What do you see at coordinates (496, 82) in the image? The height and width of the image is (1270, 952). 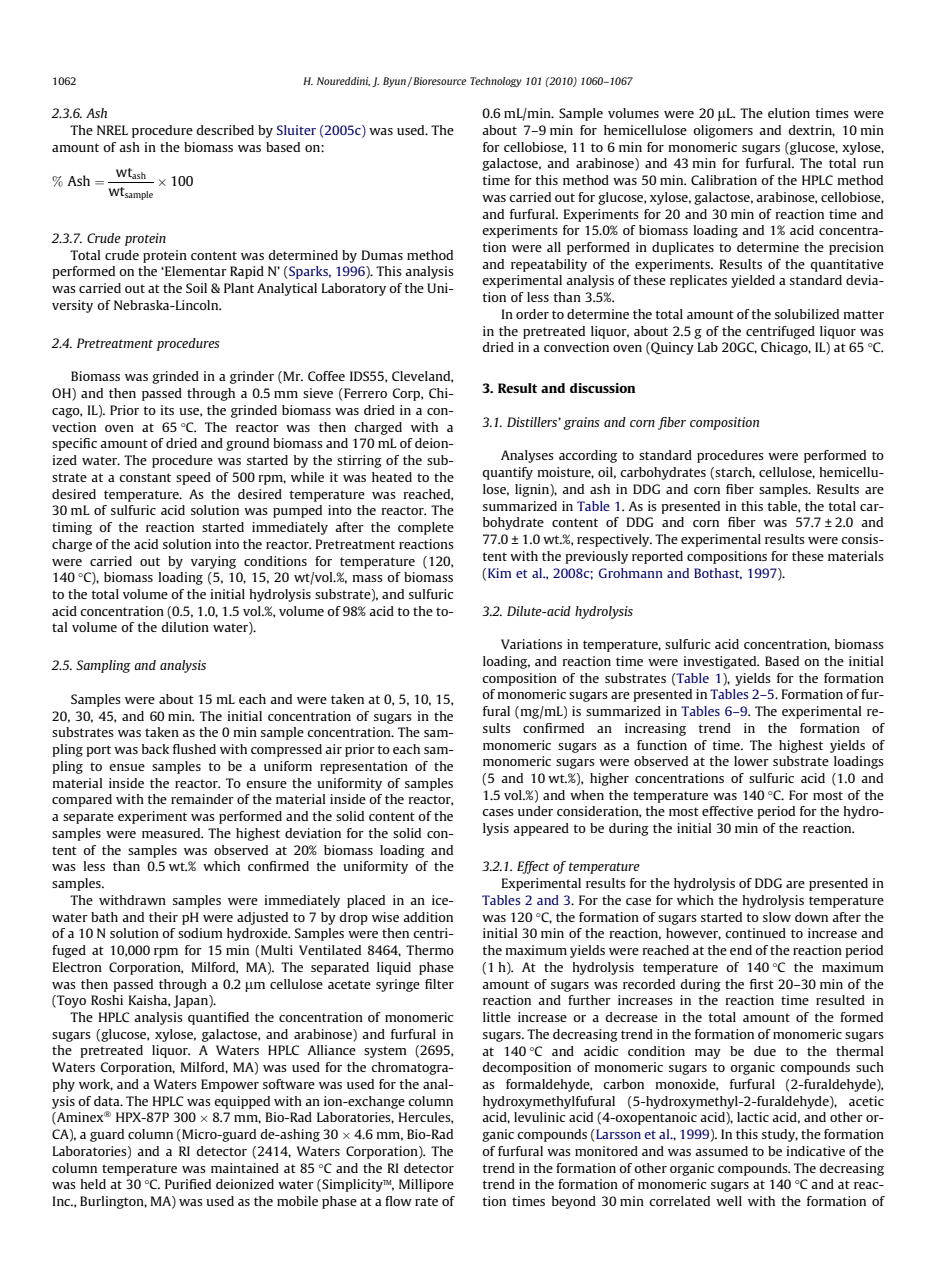 I see `Technology` at bounding box center [496, 82].
